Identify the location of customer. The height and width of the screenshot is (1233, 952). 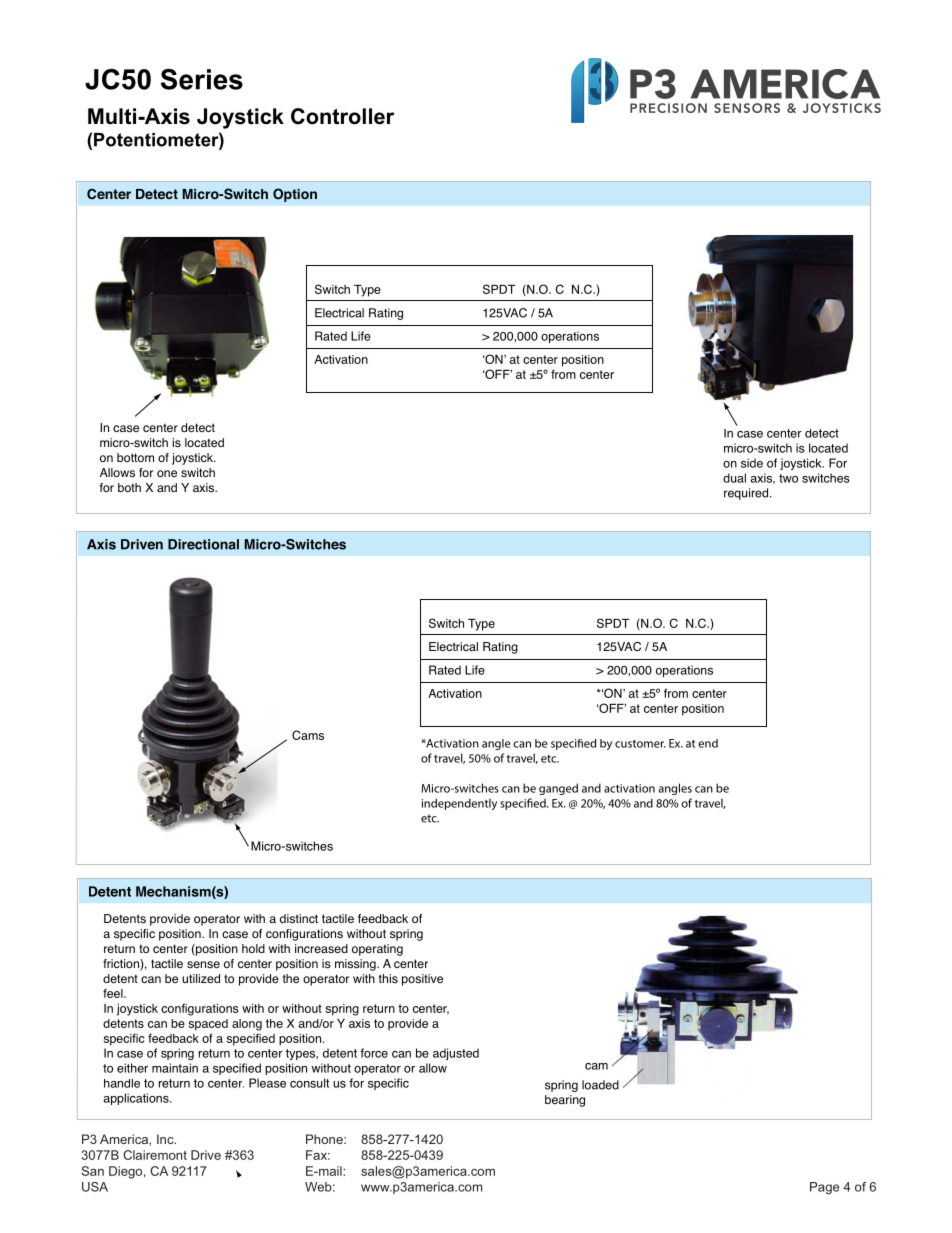
(640, 744).
